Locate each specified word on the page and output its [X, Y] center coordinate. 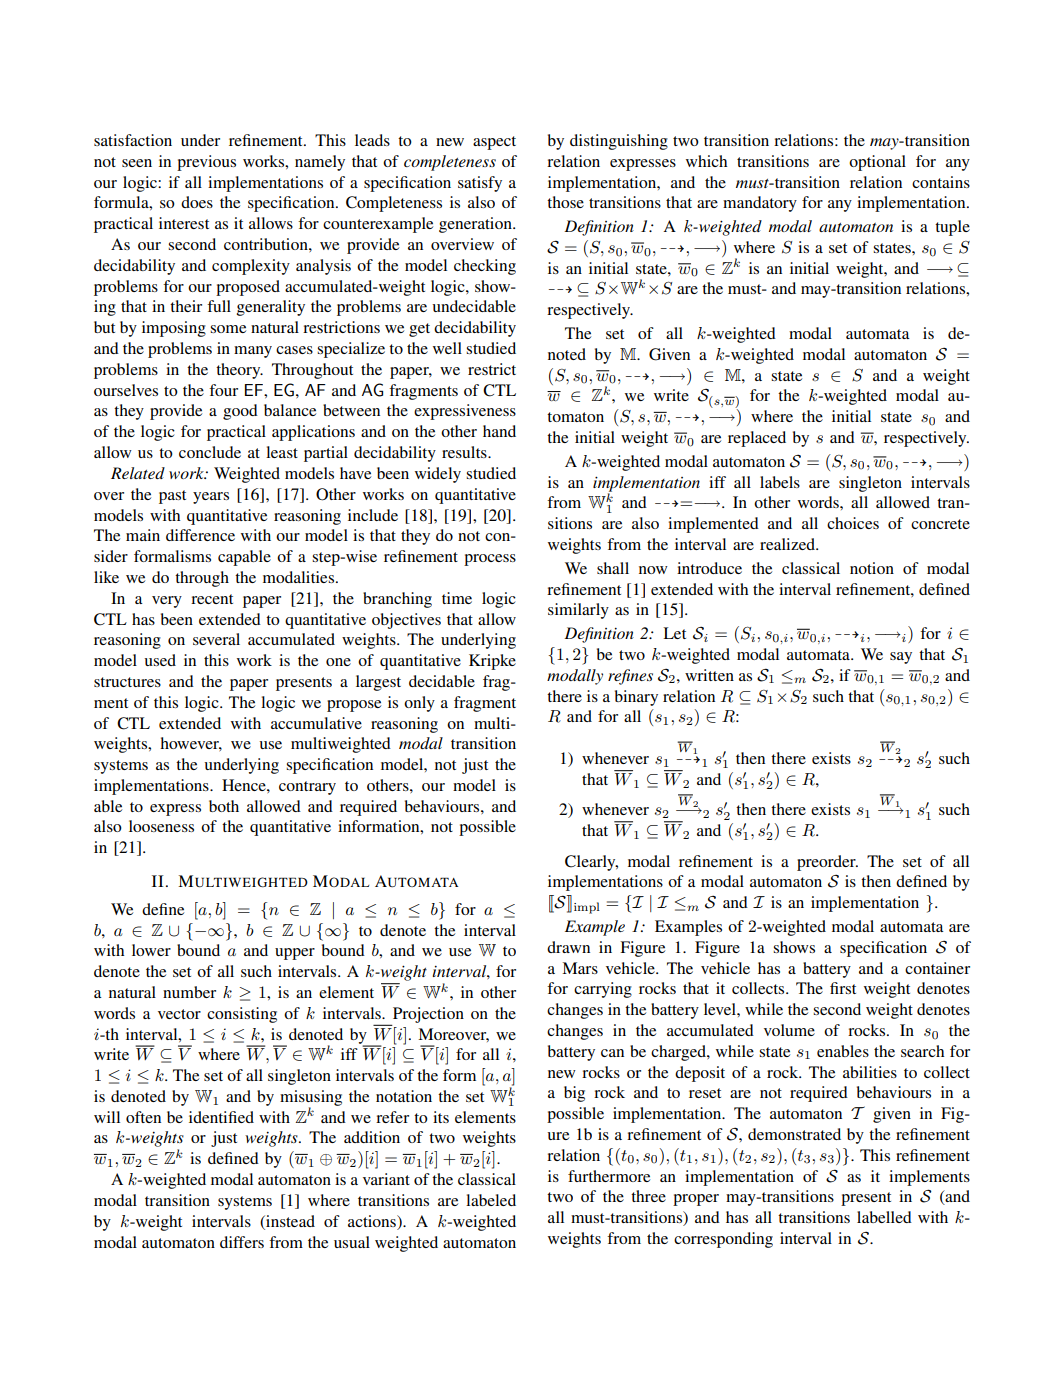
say [901, 658]
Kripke [492, 662]
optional [877, 163]
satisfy [480, 184]
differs [242, 1242]
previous [206, 163]
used [160, 660]
